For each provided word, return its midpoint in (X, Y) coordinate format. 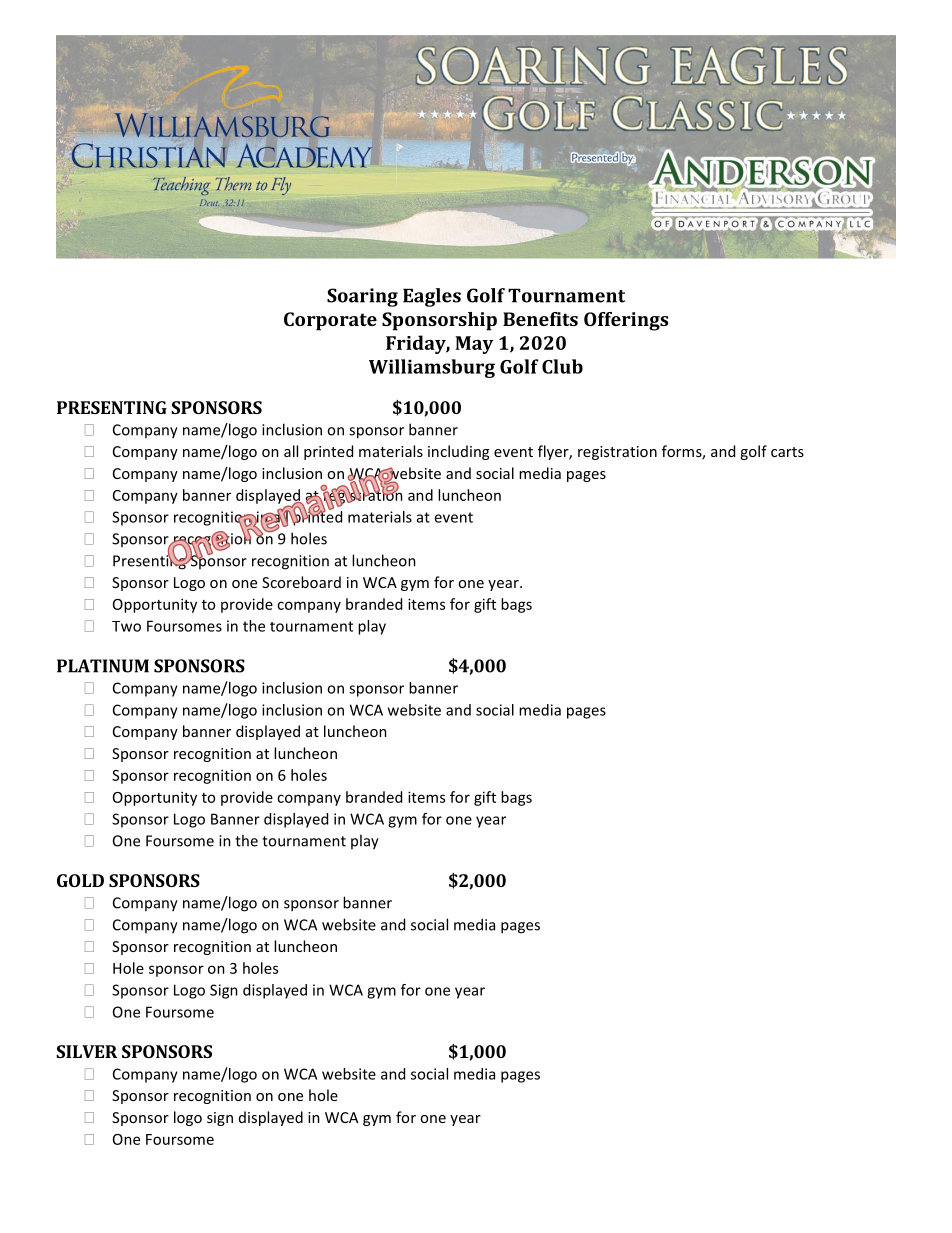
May (474, 345)
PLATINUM (103, 666)
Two (126, 626)
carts (787, 452)
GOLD (80, 880)
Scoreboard (301, 582)
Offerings (626, 321)
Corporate (330, 321)
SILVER (87, 1051)
